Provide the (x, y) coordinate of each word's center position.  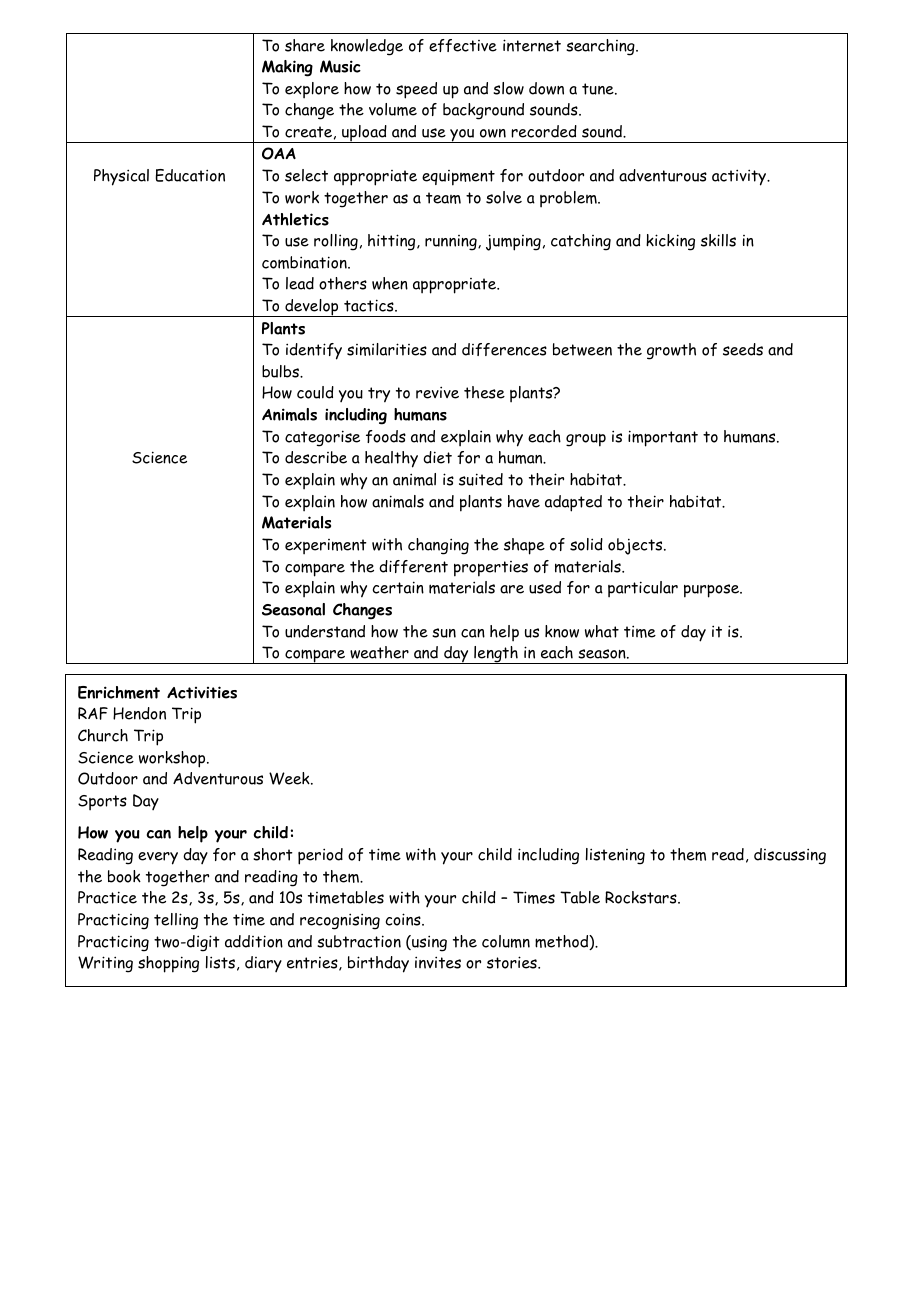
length (496, 655)
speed (416, 90)
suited (481, 479)
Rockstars (642, 897)
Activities (202, 692)
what (602, 631)
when (390, 283)
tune (599, 89)
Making (287, 68)
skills (718, 240)
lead (300, 283)
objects (636, 546)
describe (316, 457)
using (428, 943)
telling (176, 921)
